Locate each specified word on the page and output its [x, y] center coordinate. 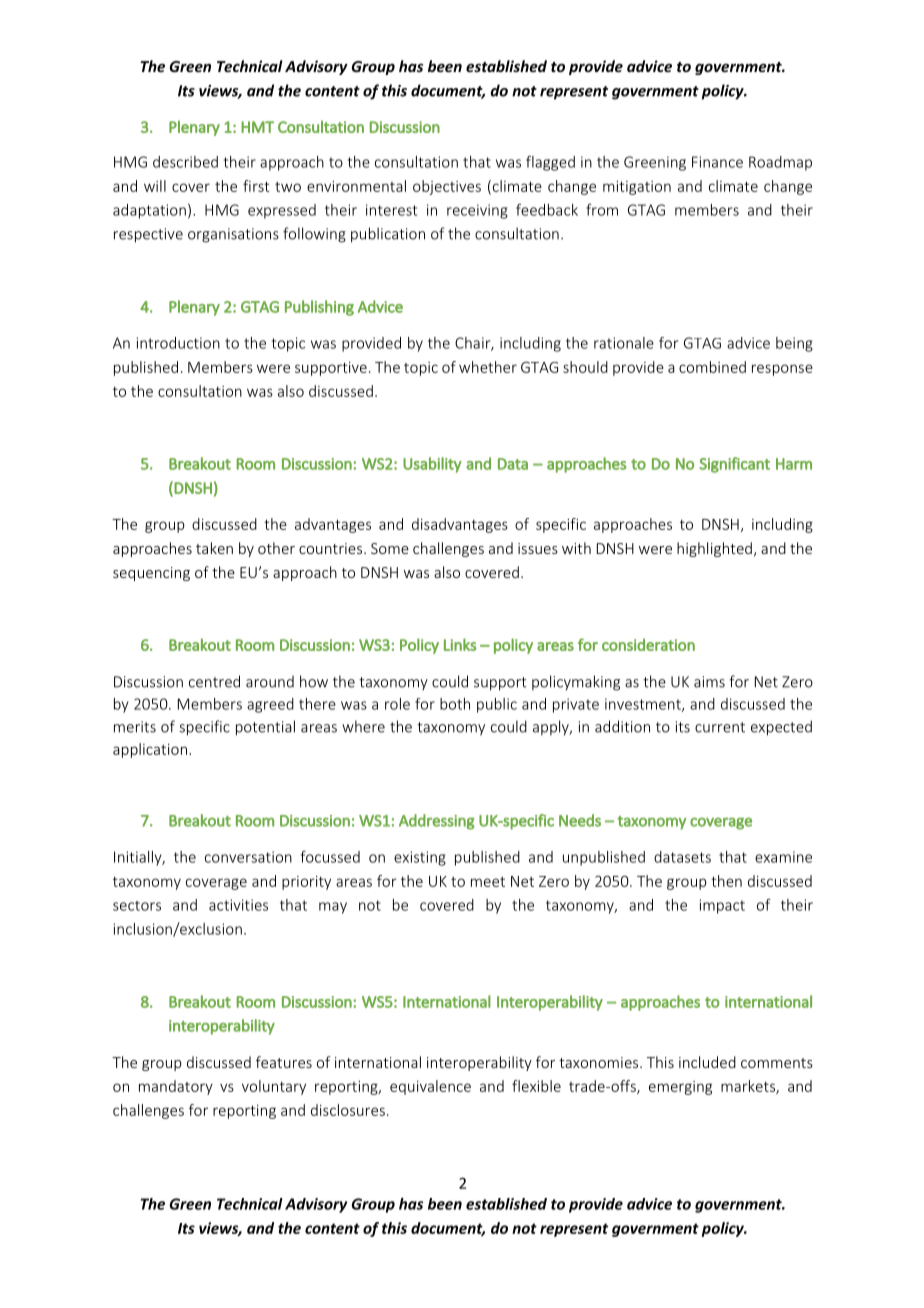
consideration [648, 644]
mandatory [176, 1087]
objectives [447, 187]
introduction [178, 343]
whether [488, 367]
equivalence [430, 1087]
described [185, 162]
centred [214, 681]
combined [712, 367]
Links [460, 644]
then [726, 881]
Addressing [437, 822]
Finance [717, 162]
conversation [248, 857]
